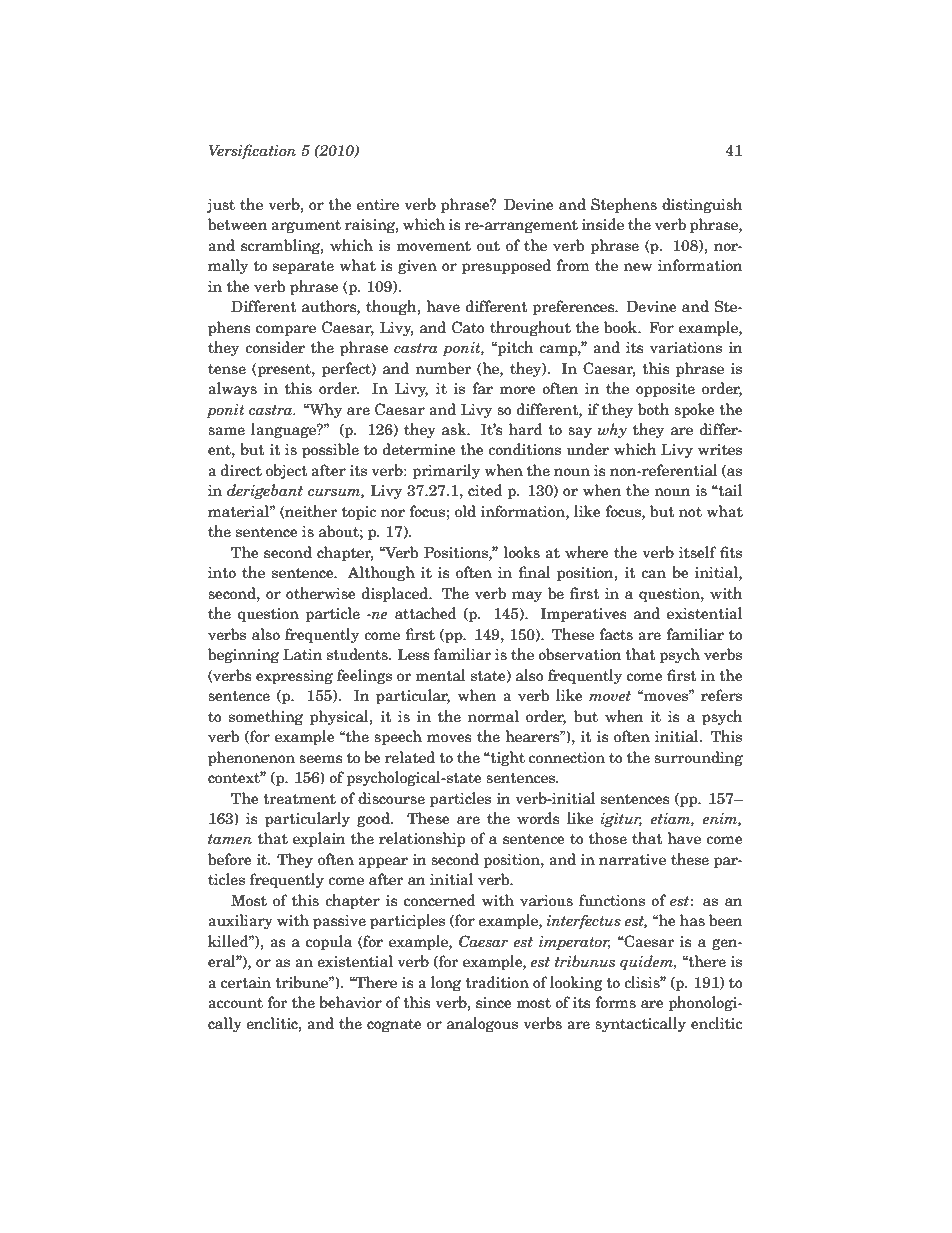 The image size is (952, 1233). Describe the element at coordinates (702, 205) in the screenshot. I see `distinguish` at that location.
